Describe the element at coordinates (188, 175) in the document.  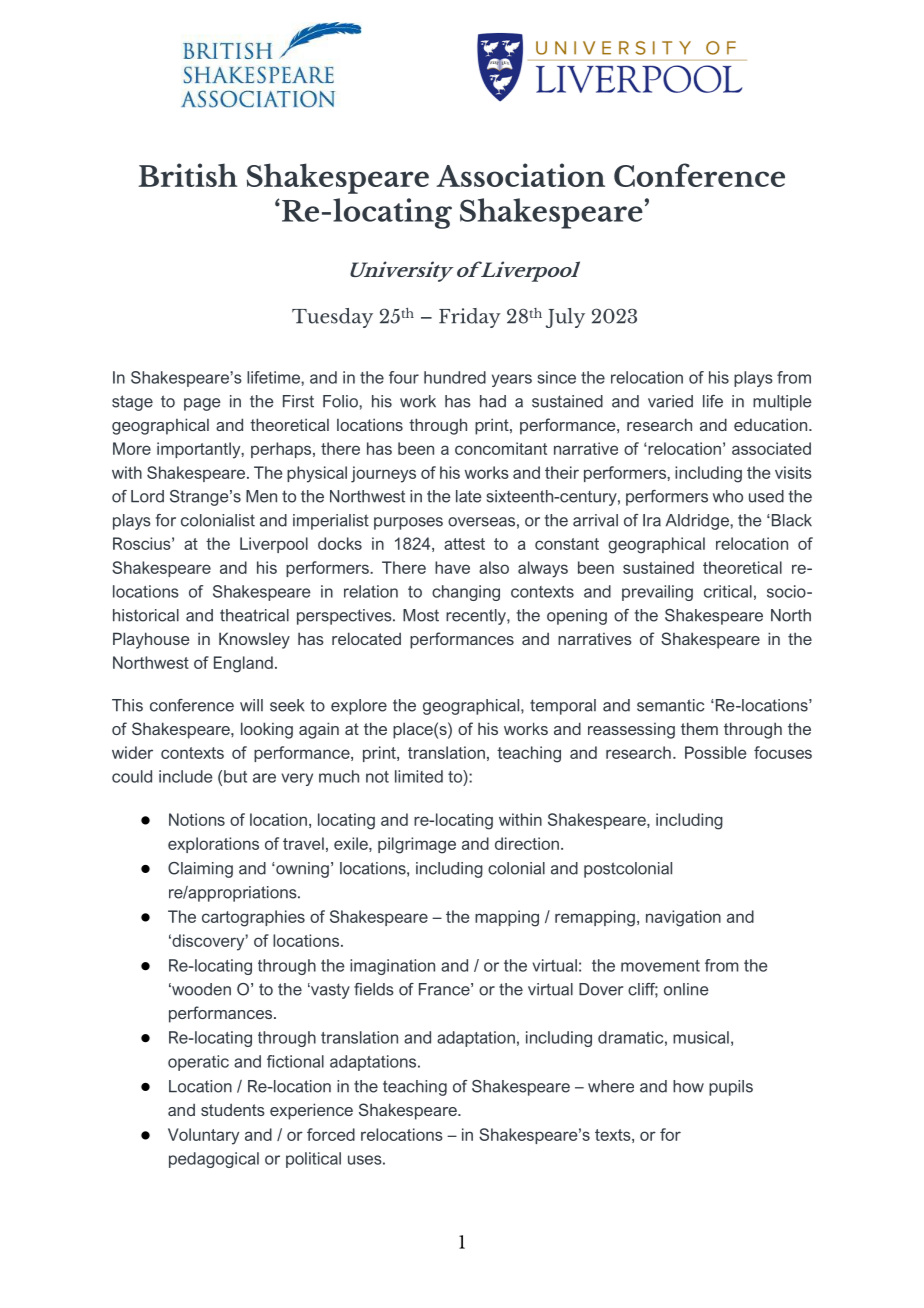
I see `British` at that location.
